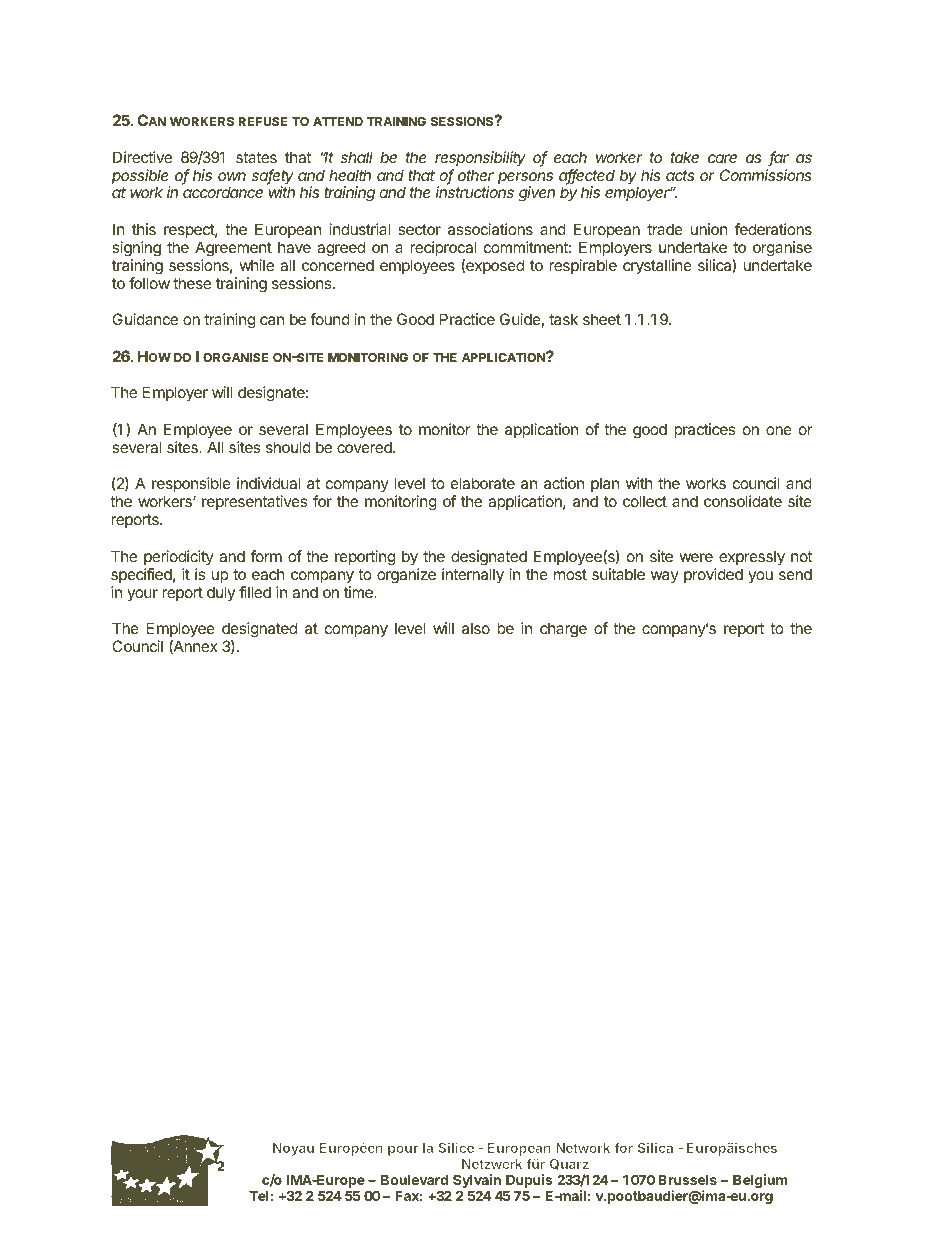  What do you see at coordinates (779, 430) in the document?
I see `one` at bounding box center [779, 430].
